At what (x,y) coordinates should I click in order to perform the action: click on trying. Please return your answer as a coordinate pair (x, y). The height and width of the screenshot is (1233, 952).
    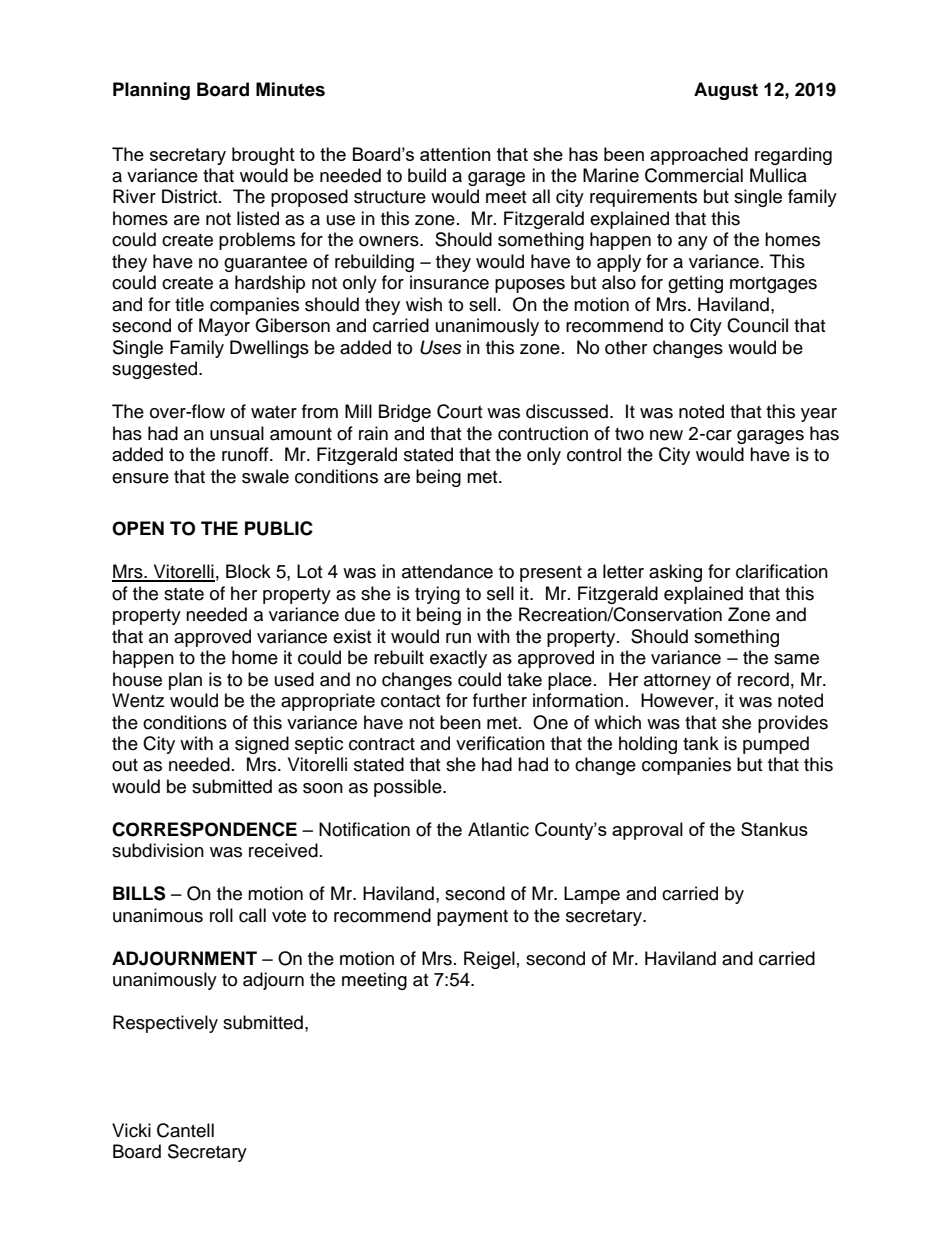
    Looking at the image, I should click on (437, 595).
